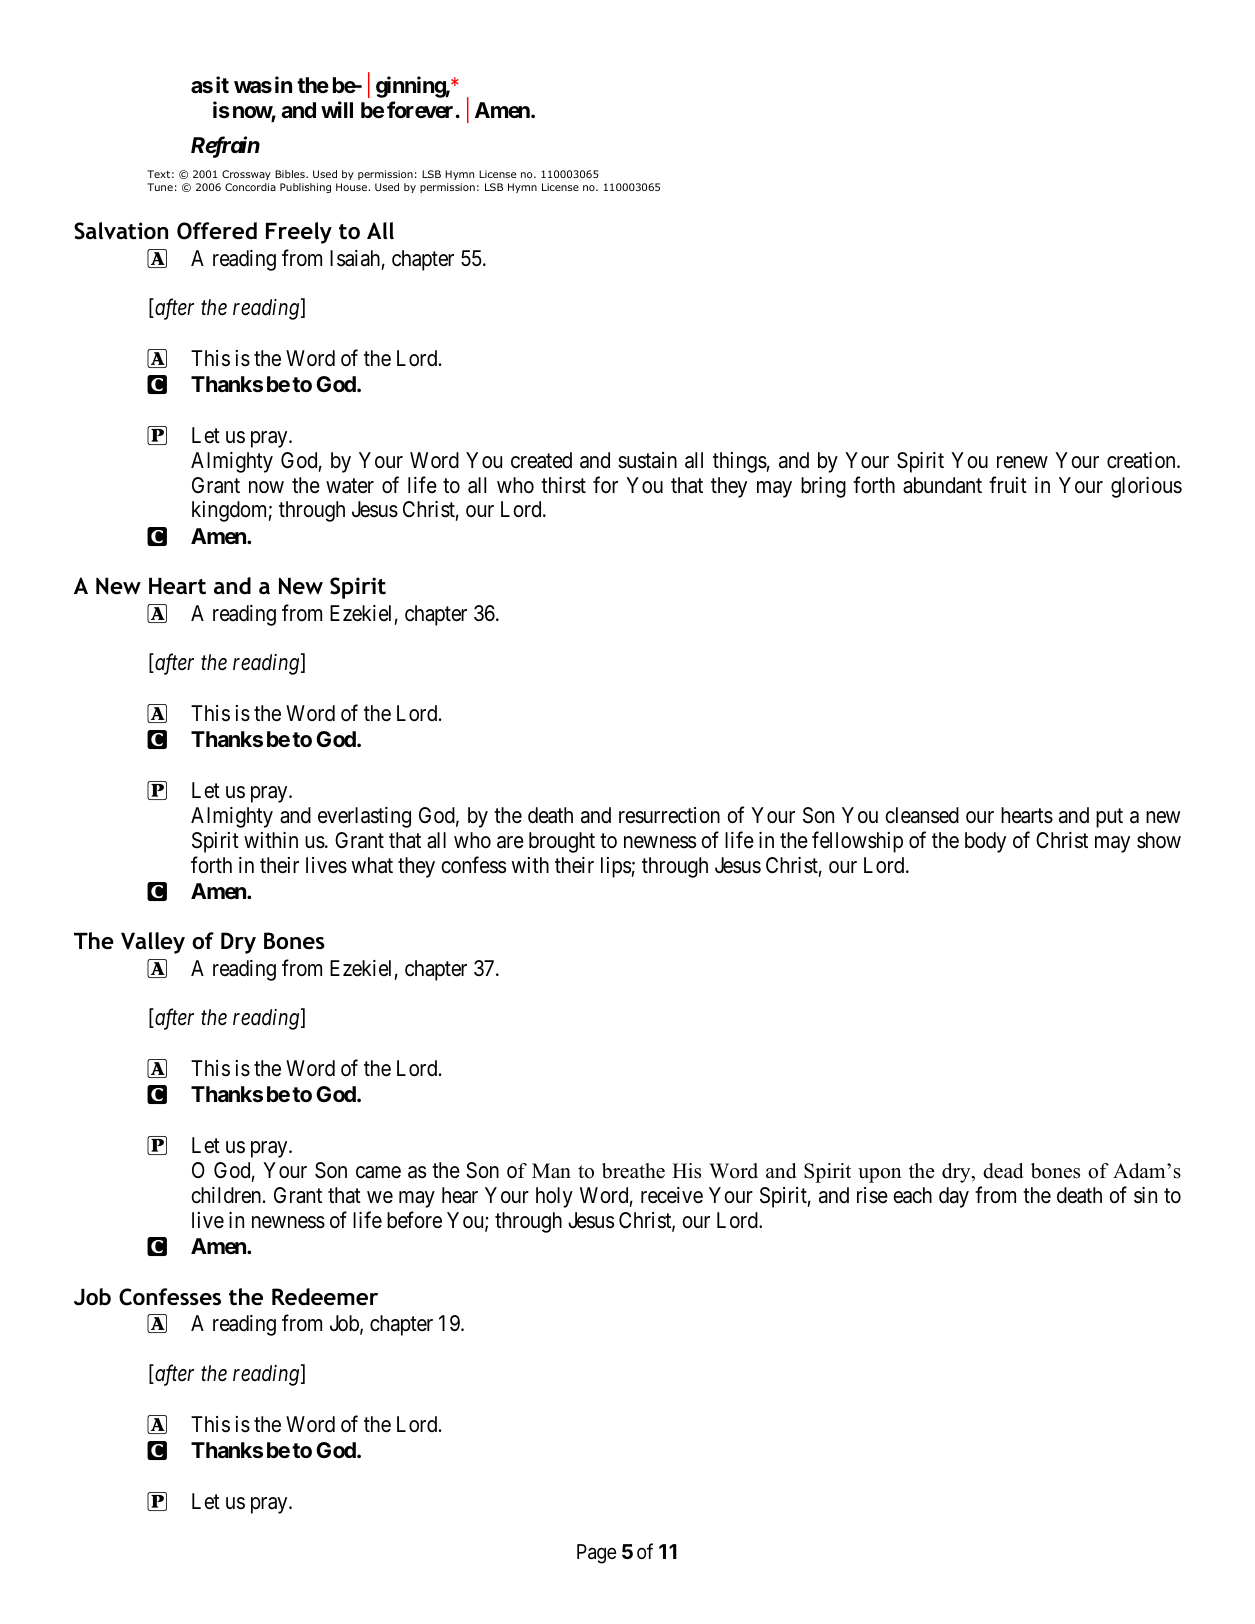 The width and height of the image is (1255, 1624). Describe the element at coordinates (1003, 1171) in the image. I see `dead` at that location.
